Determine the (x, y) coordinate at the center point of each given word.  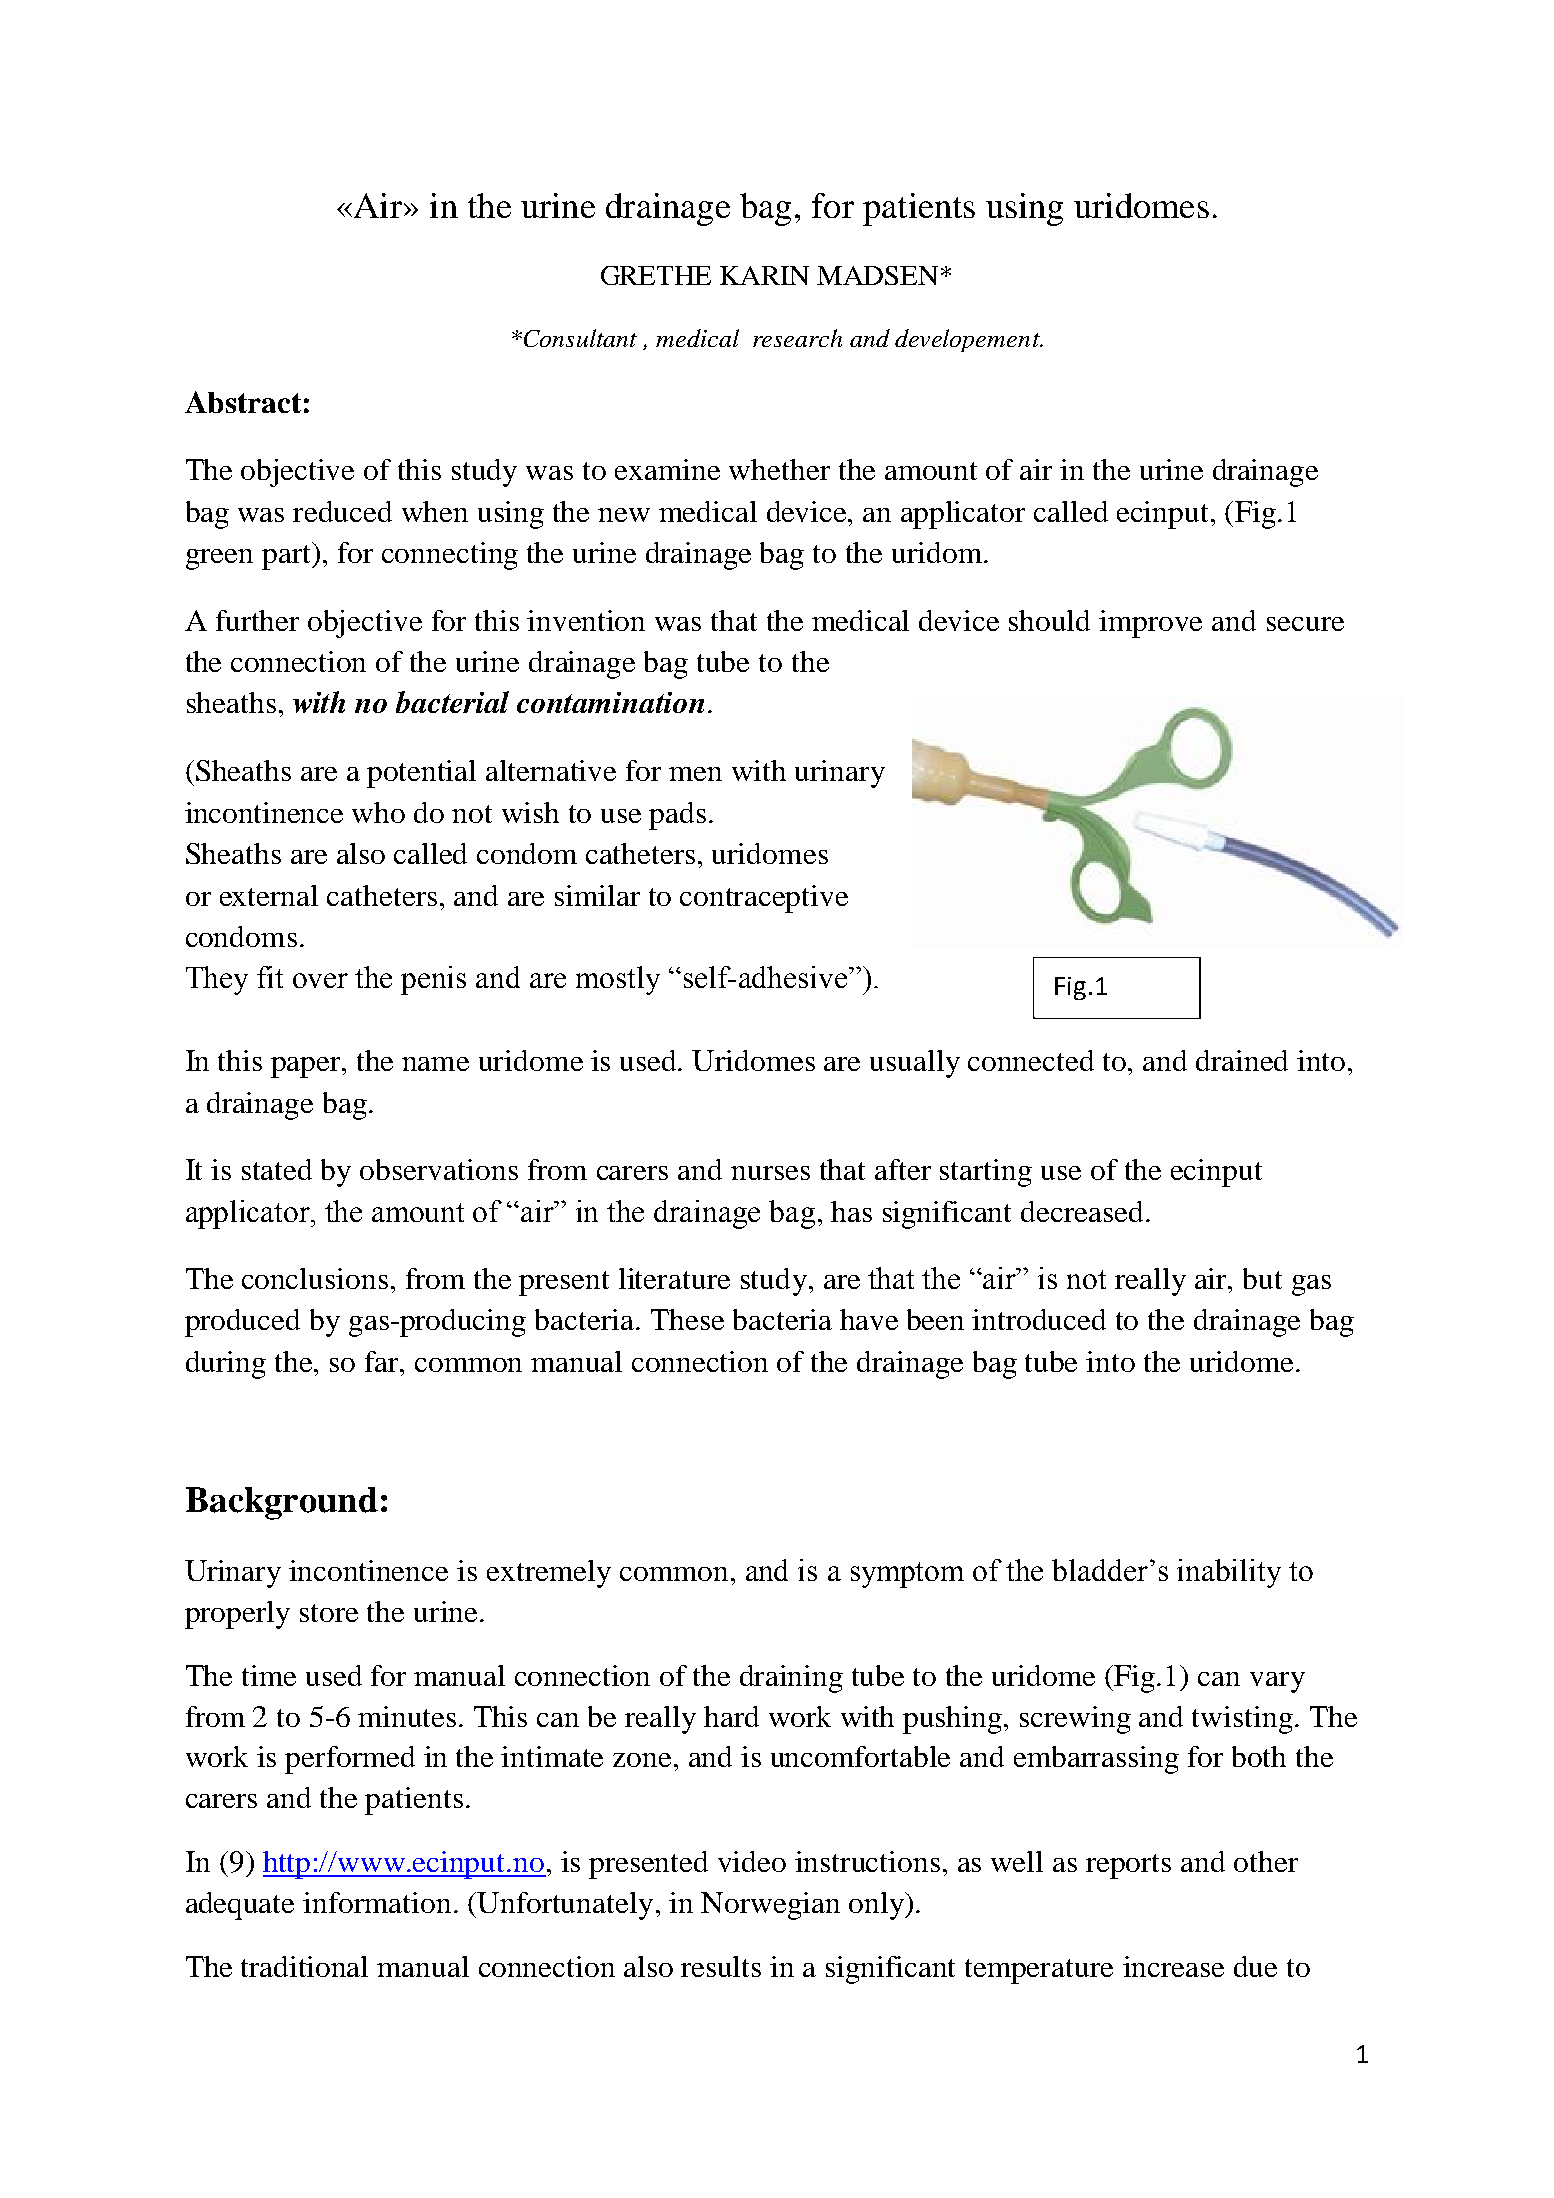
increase (1173, 1966)
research (797, 338)
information (377, 1902)
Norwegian (770, 1906)
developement (968, 340)
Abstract (243, 402)
